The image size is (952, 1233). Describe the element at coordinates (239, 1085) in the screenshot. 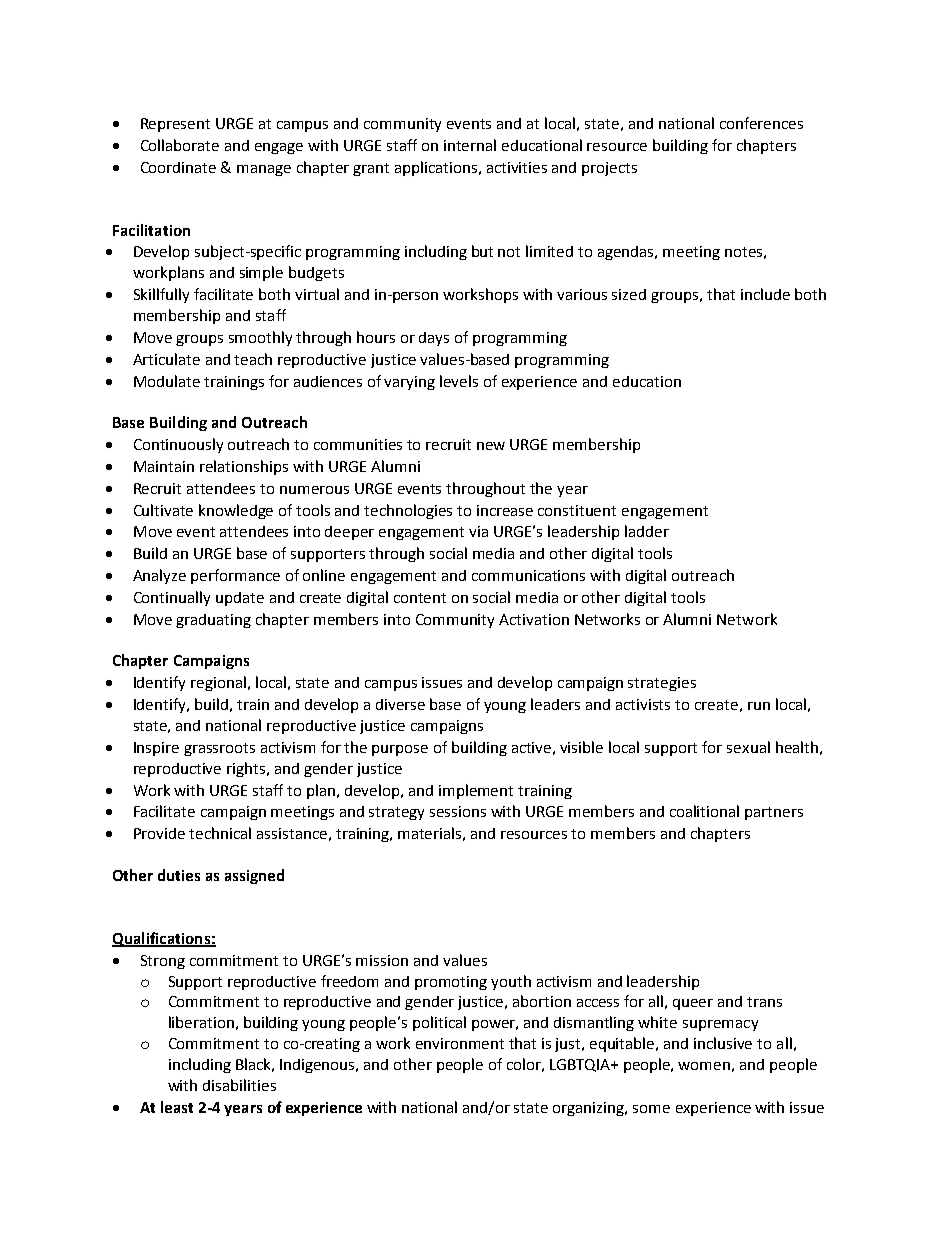

I see `disabilities` at that location.
